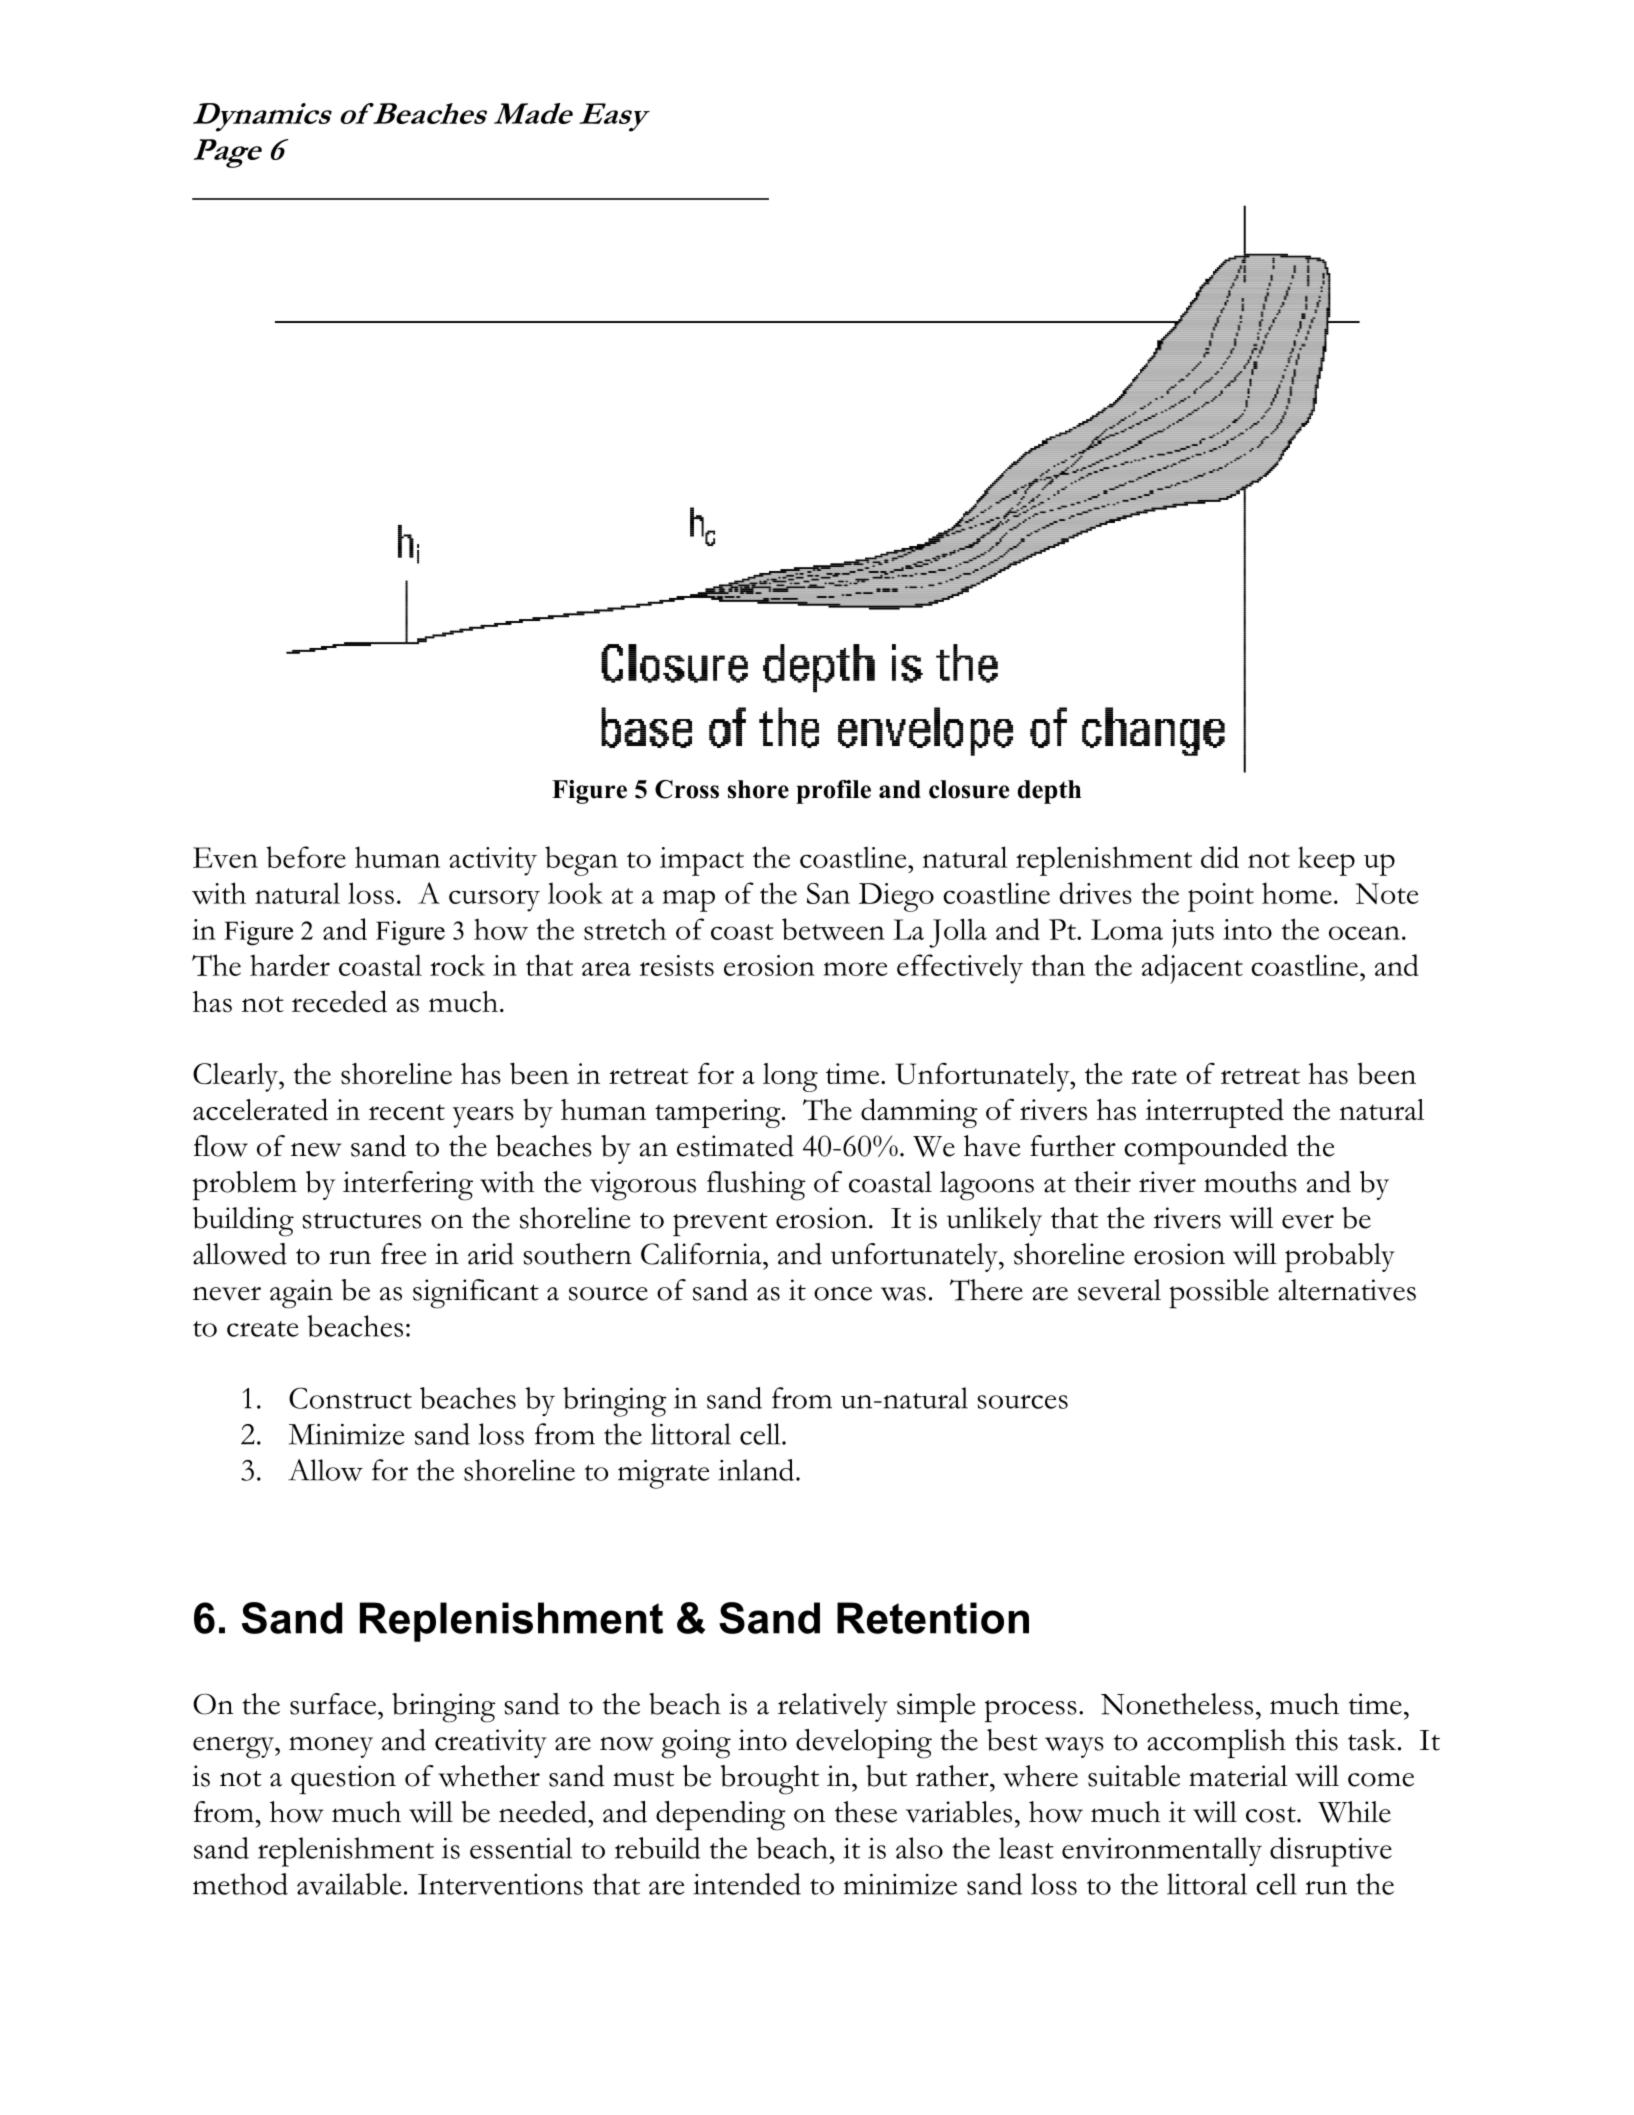 The image size is (1634, 2115). I want to click on did, so click(1220, 857).
